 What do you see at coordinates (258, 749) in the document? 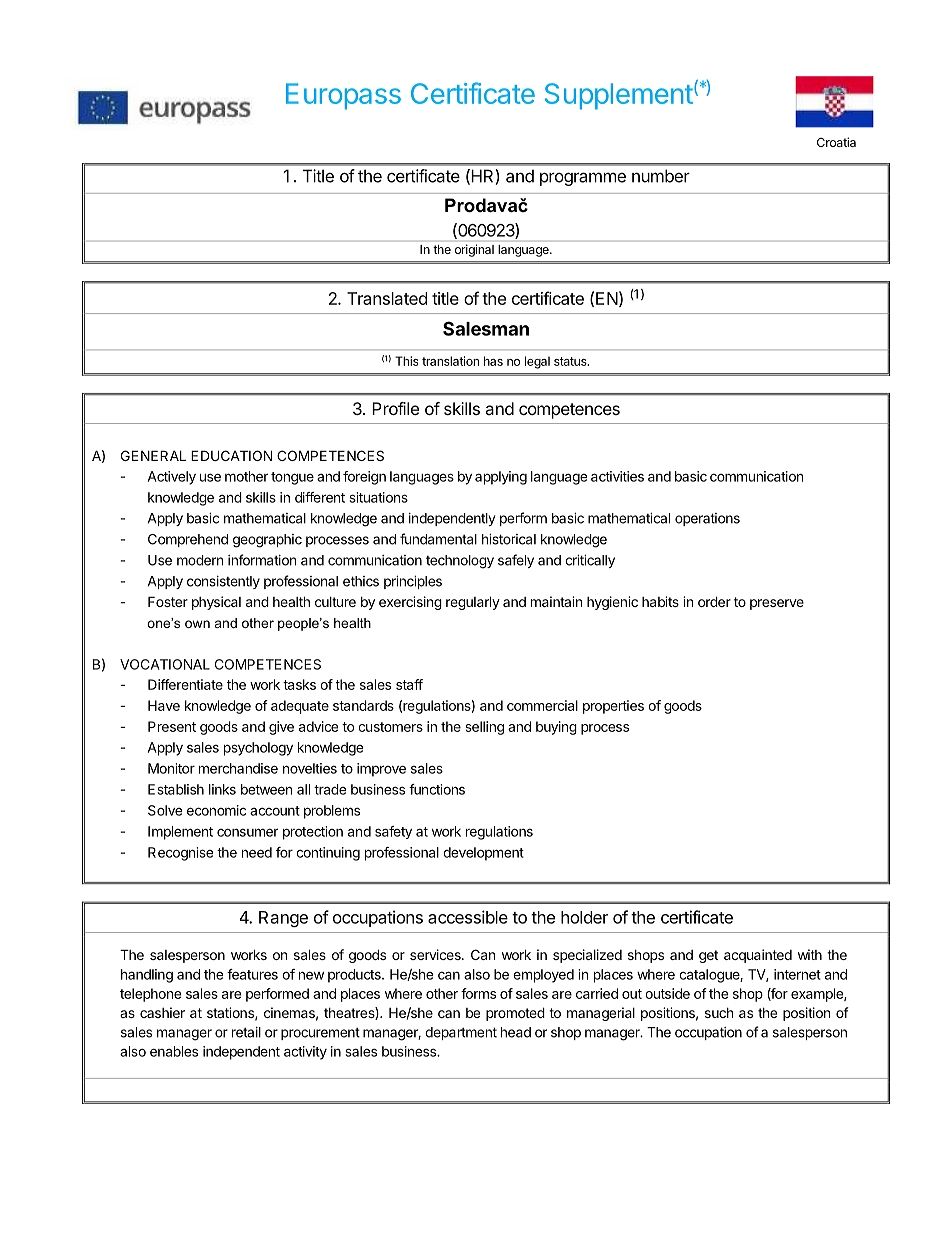
I see `psychology` at bounding box center [258, 749].
